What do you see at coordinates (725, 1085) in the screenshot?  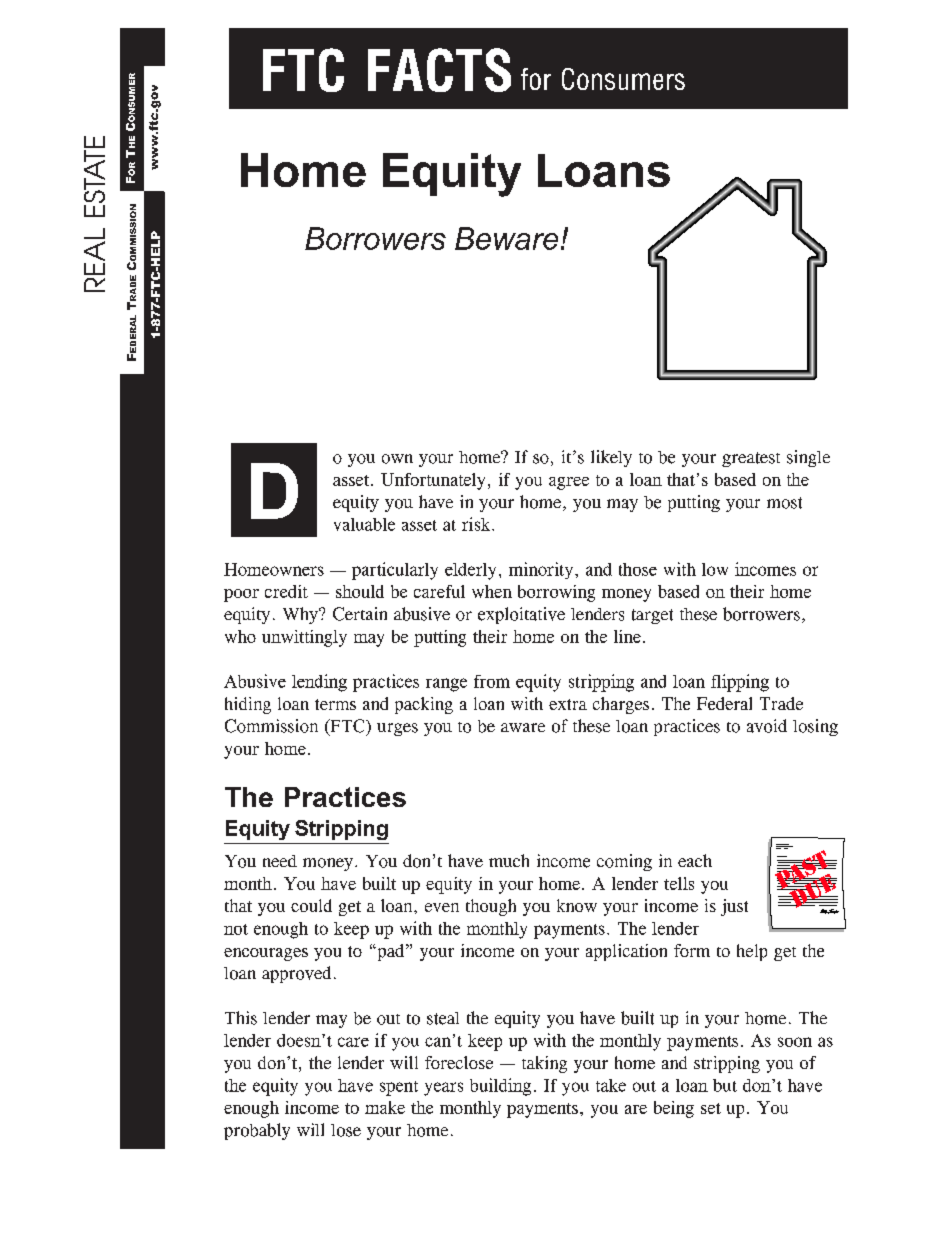 I see `but` at bounding box center [725, 1085].
